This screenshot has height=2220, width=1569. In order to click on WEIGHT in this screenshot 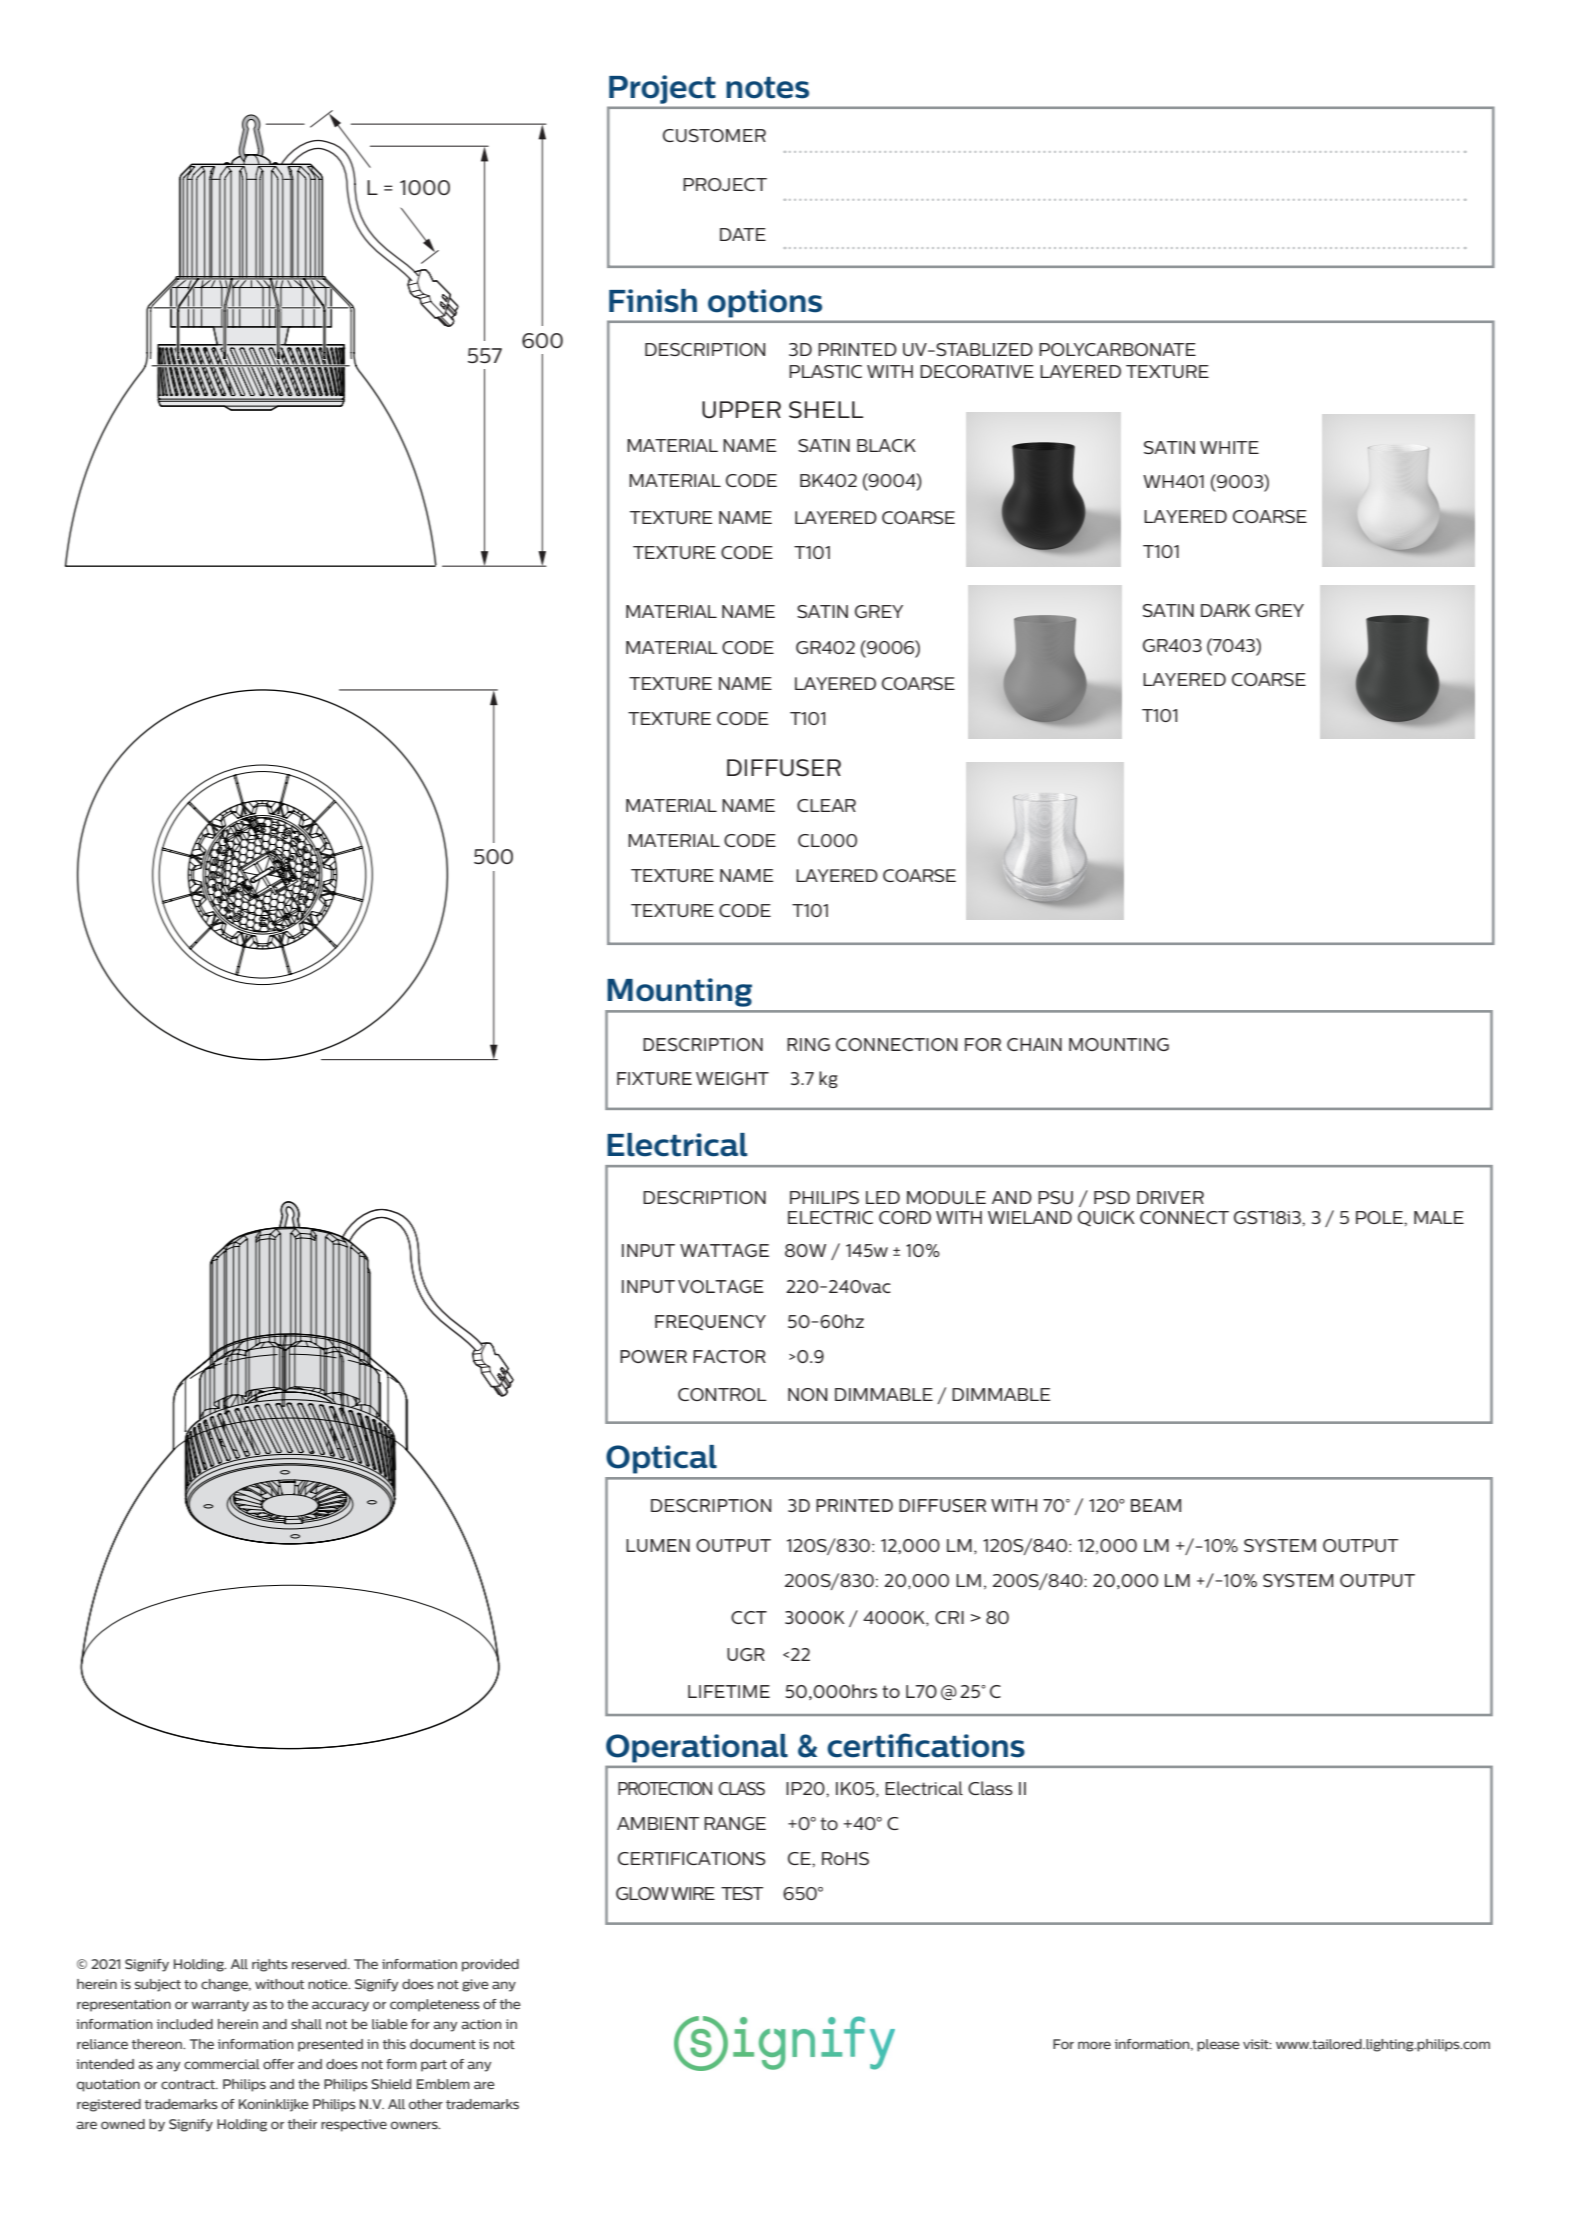, I will do `click(732, 1078)`.
